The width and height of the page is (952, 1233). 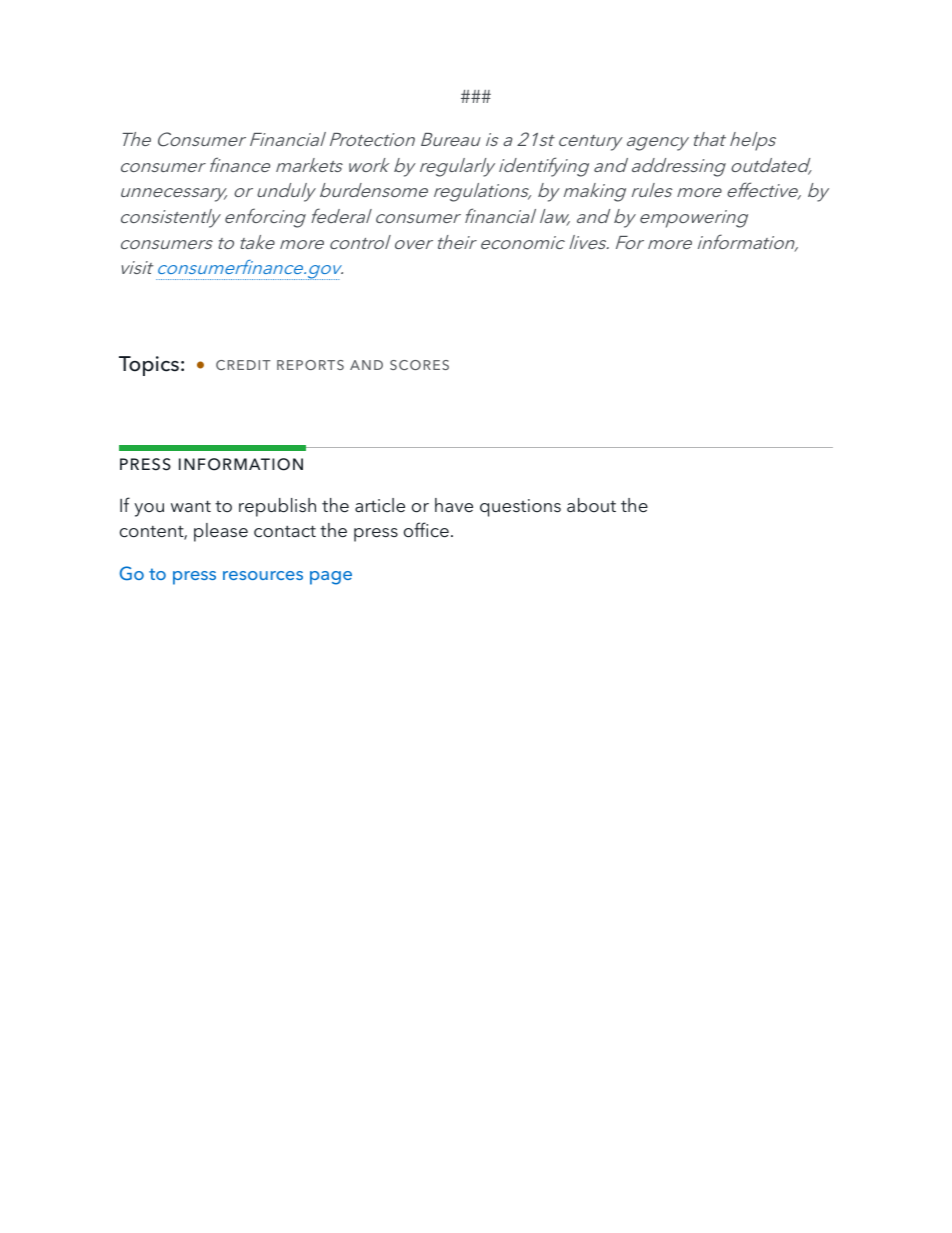 What do you see at coordinates (310, 365) in the page?
I see `REPORTS` at bounding box center [310, 365].
